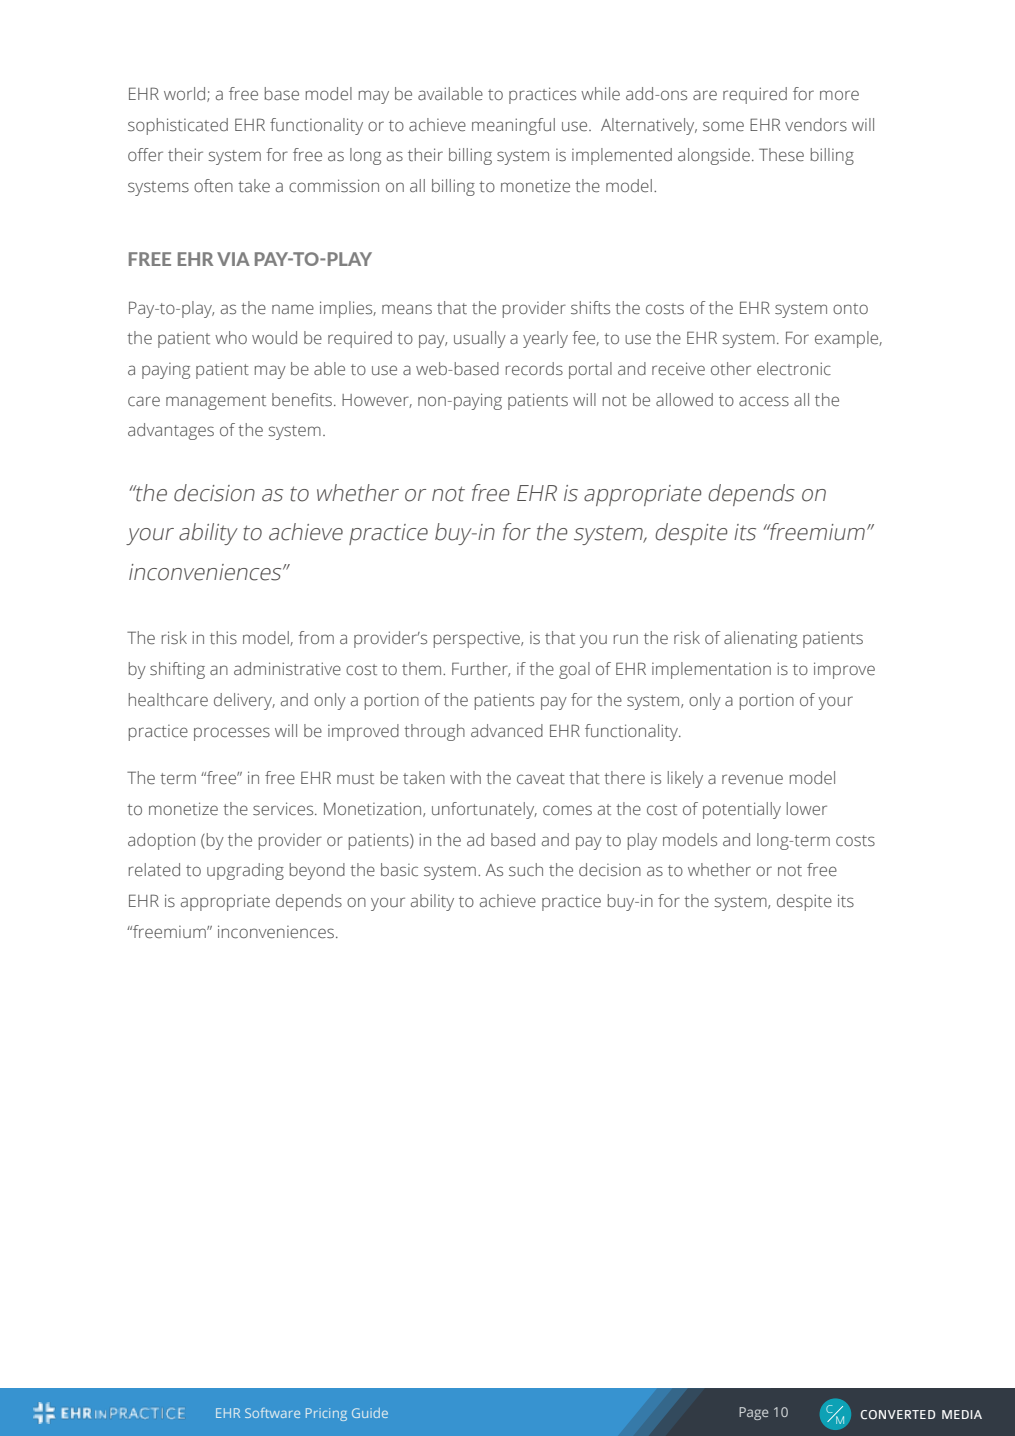 The height and width of the screenshot is (1436, 1015). Describe the element at coordinates (807, 808) in the screenshot. I see `lower` at that location.
